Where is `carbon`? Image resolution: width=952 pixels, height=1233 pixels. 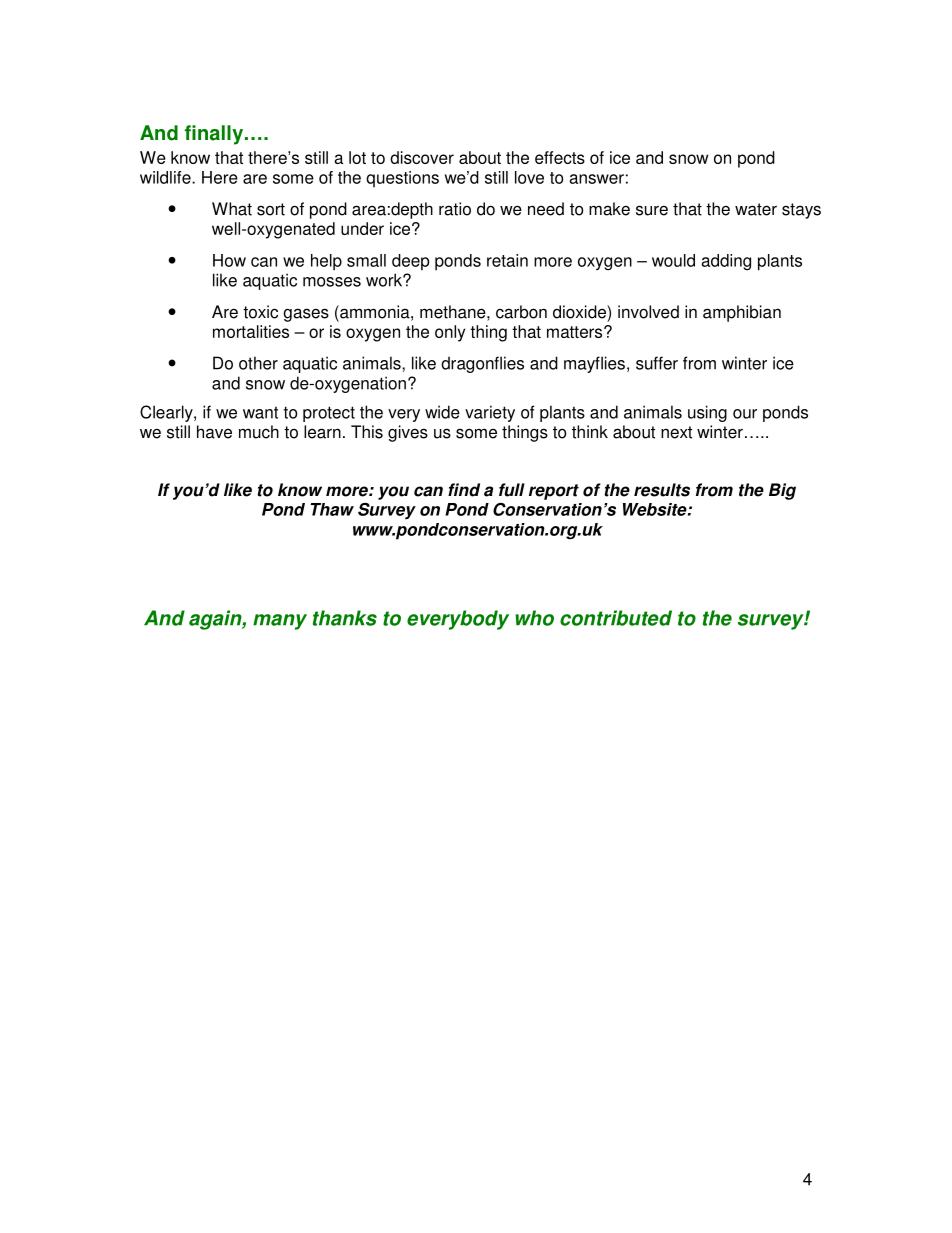 carbon is located at coordinates (521, 312).
